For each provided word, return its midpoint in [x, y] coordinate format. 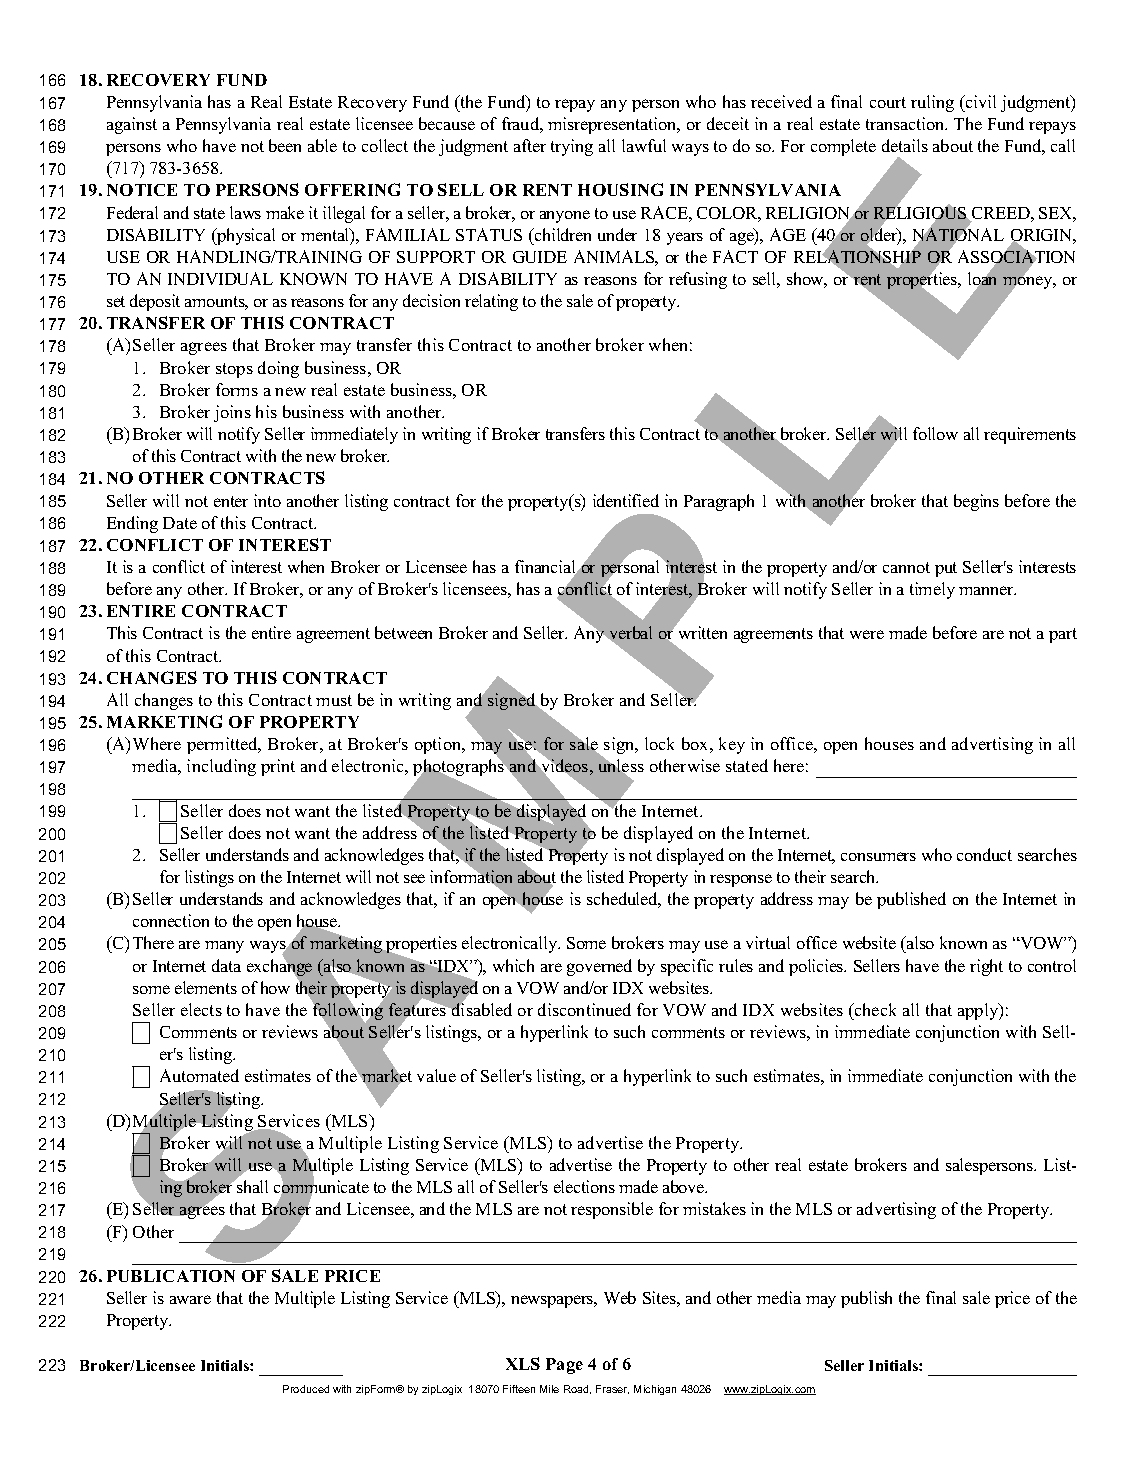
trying [572, 147]
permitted [223, 745]
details [905, 145]
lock [659, 743]
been [285, 145]
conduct [984, 854]
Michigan [655, 1390]
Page [564, 1366]
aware [190, 1299]
